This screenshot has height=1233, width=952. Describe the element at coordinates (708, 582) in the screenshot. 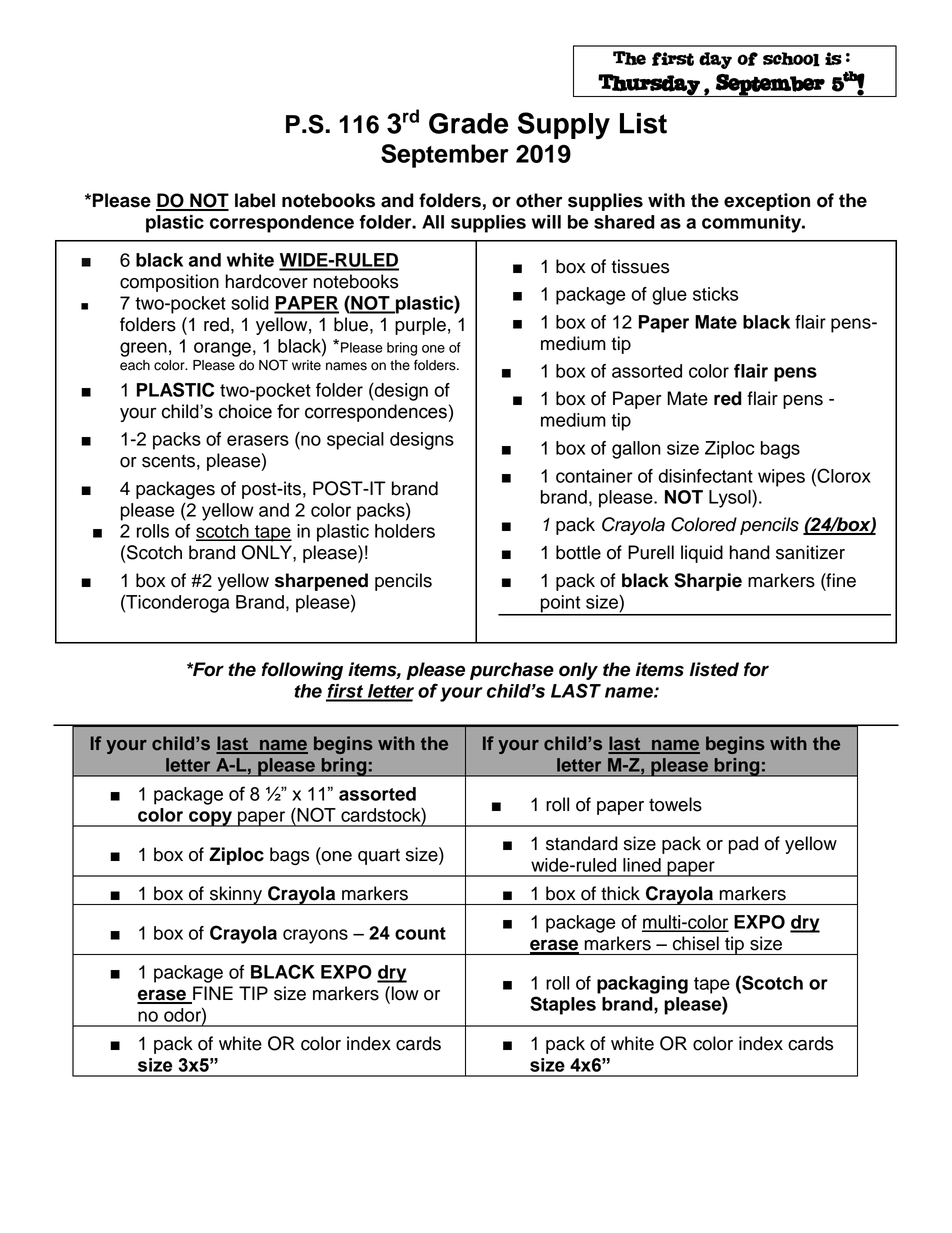

I see `Sharpie` at that location.
